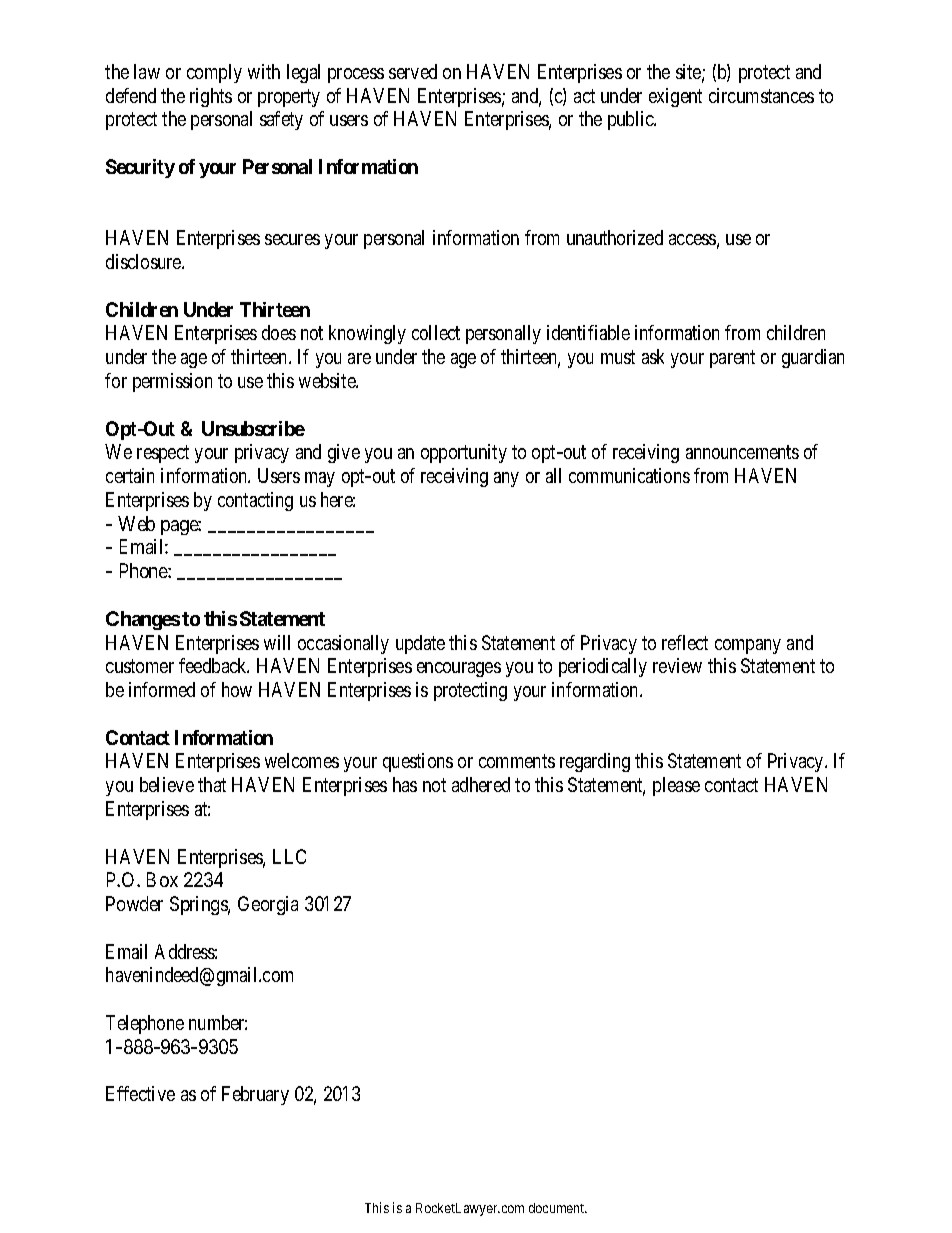 This document has height=1233, width=952. Describe the element at coordinates (211, 97) in the document. I see `rights` at that location.
